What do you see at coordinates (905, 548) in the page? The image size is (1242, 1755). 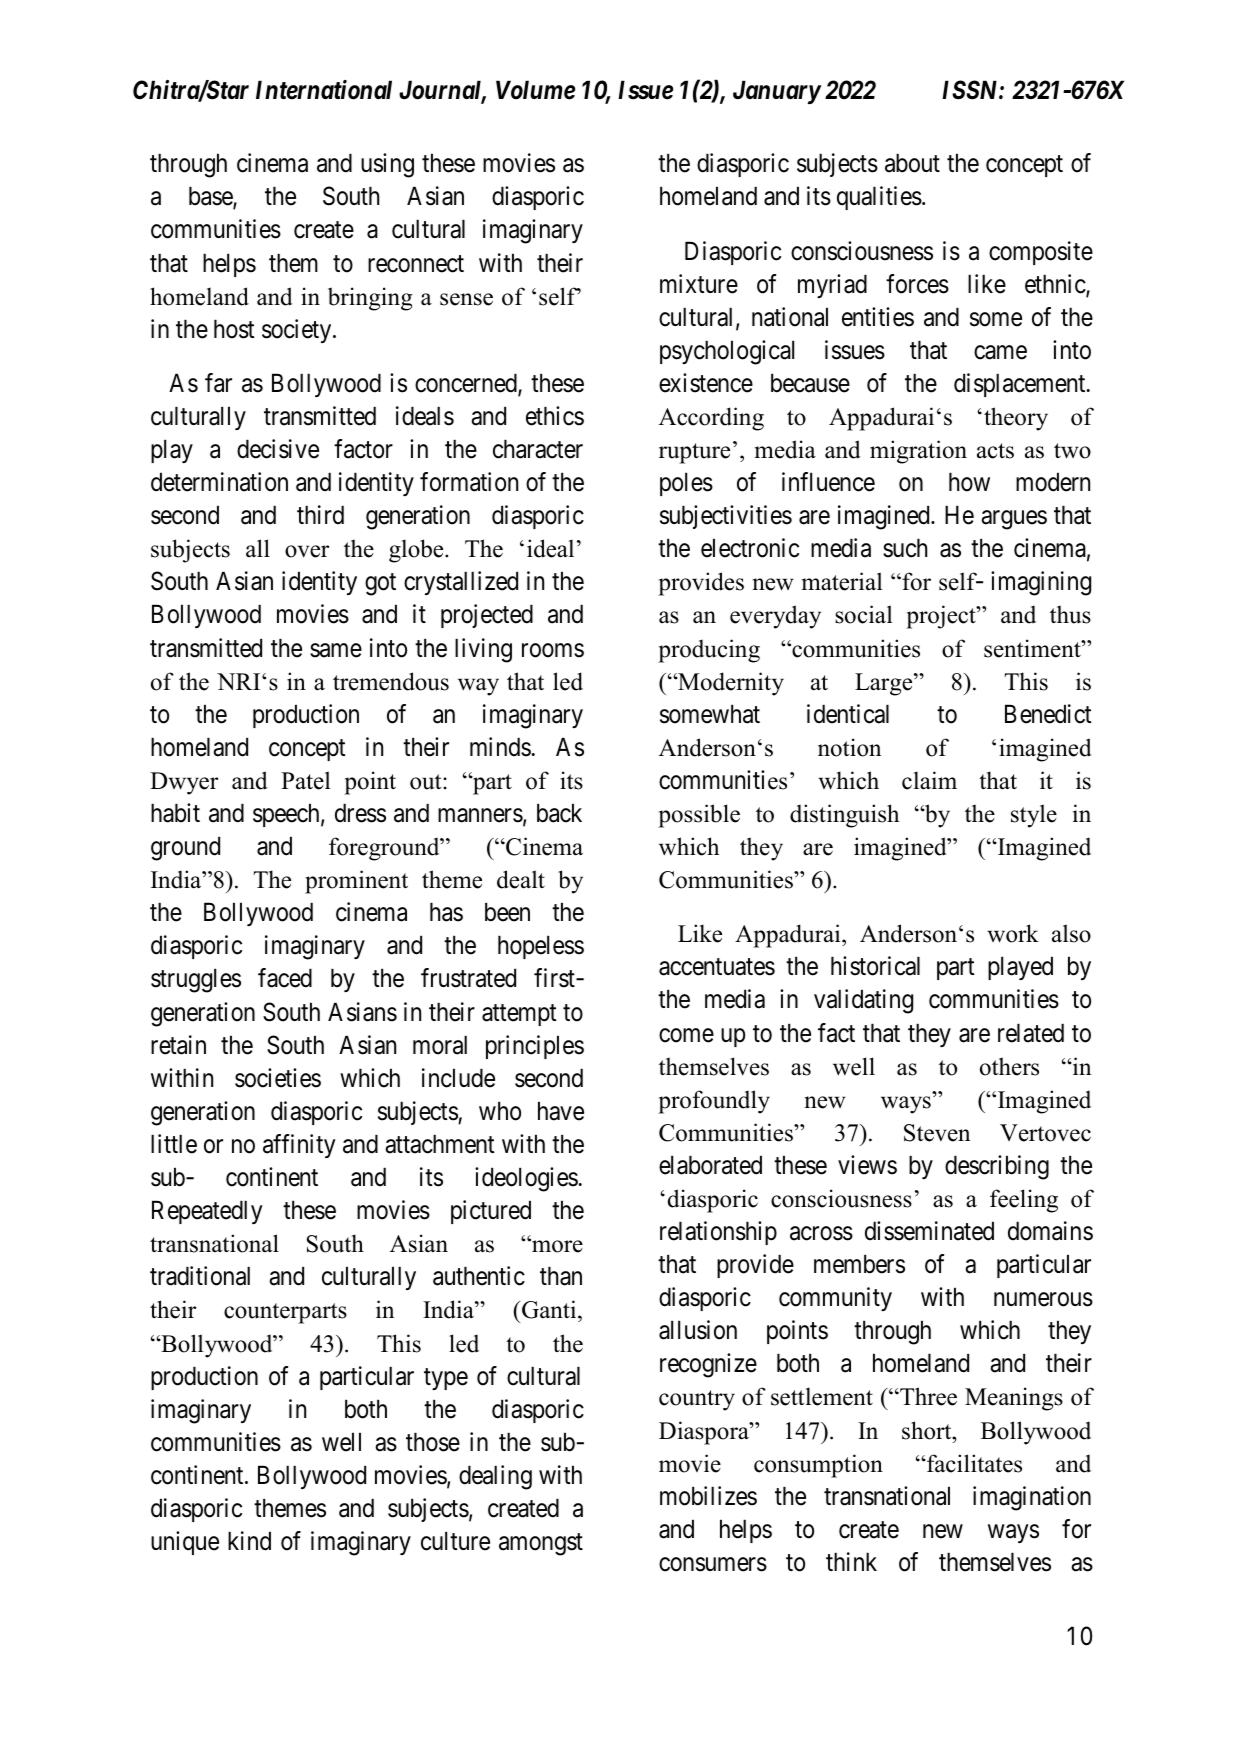 I see `such` at bounding box center [905, 548].
